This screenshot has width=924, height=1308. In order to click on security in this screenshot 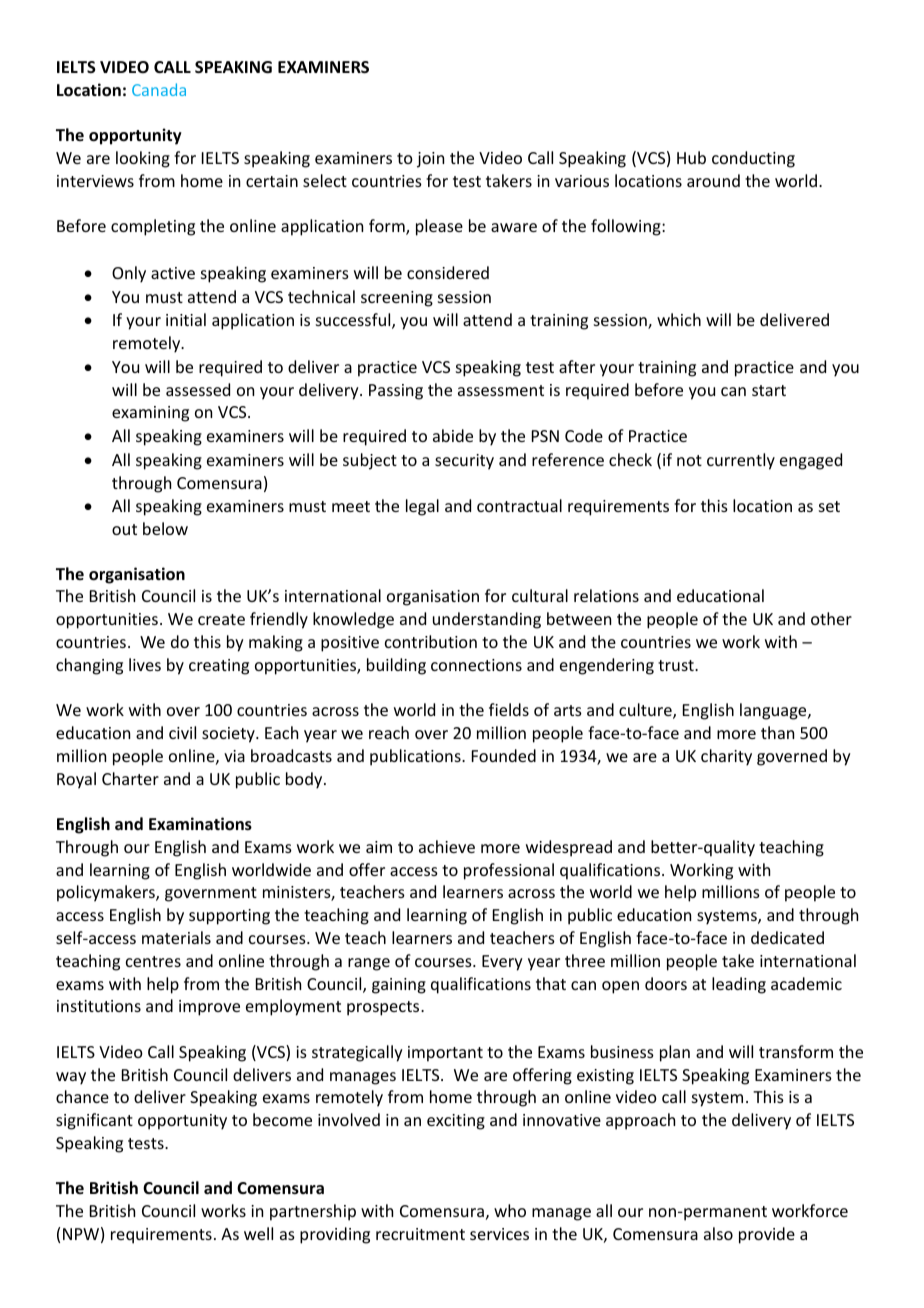, I will do `click(464, 462)`.
